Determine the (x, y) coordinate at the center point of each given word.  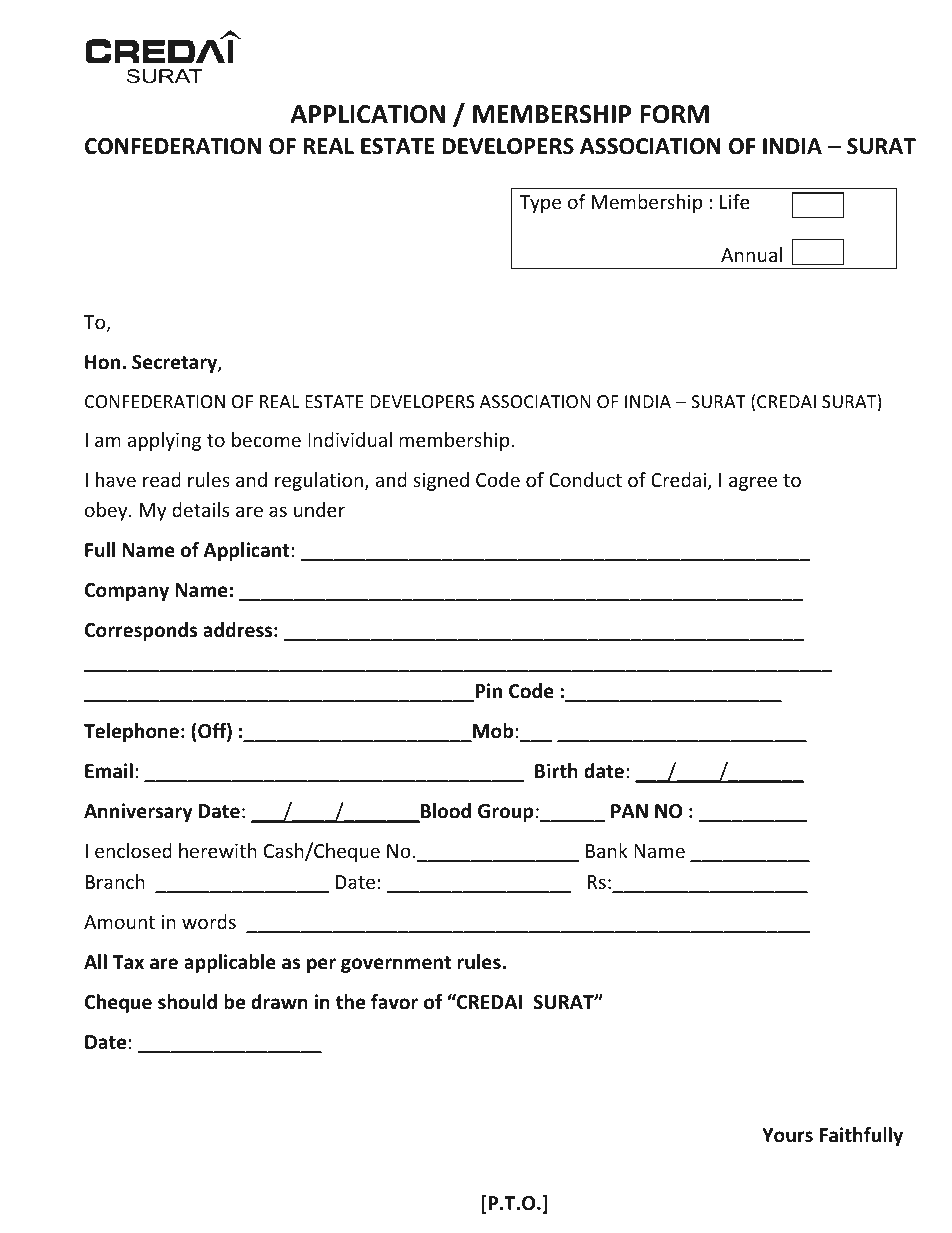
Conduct (585, 479)
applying (164, 441)
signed (441, 481)
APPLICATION (367, 114)
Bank (607, 850)
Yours (787, 1135)
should (187, 1002)
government (396, 964)
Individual (350, 439)
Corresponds (141, 631)
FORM (674, 114)
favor (394, 1002)
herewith (218, 850)
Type (540, 204)
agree (753, 483)
